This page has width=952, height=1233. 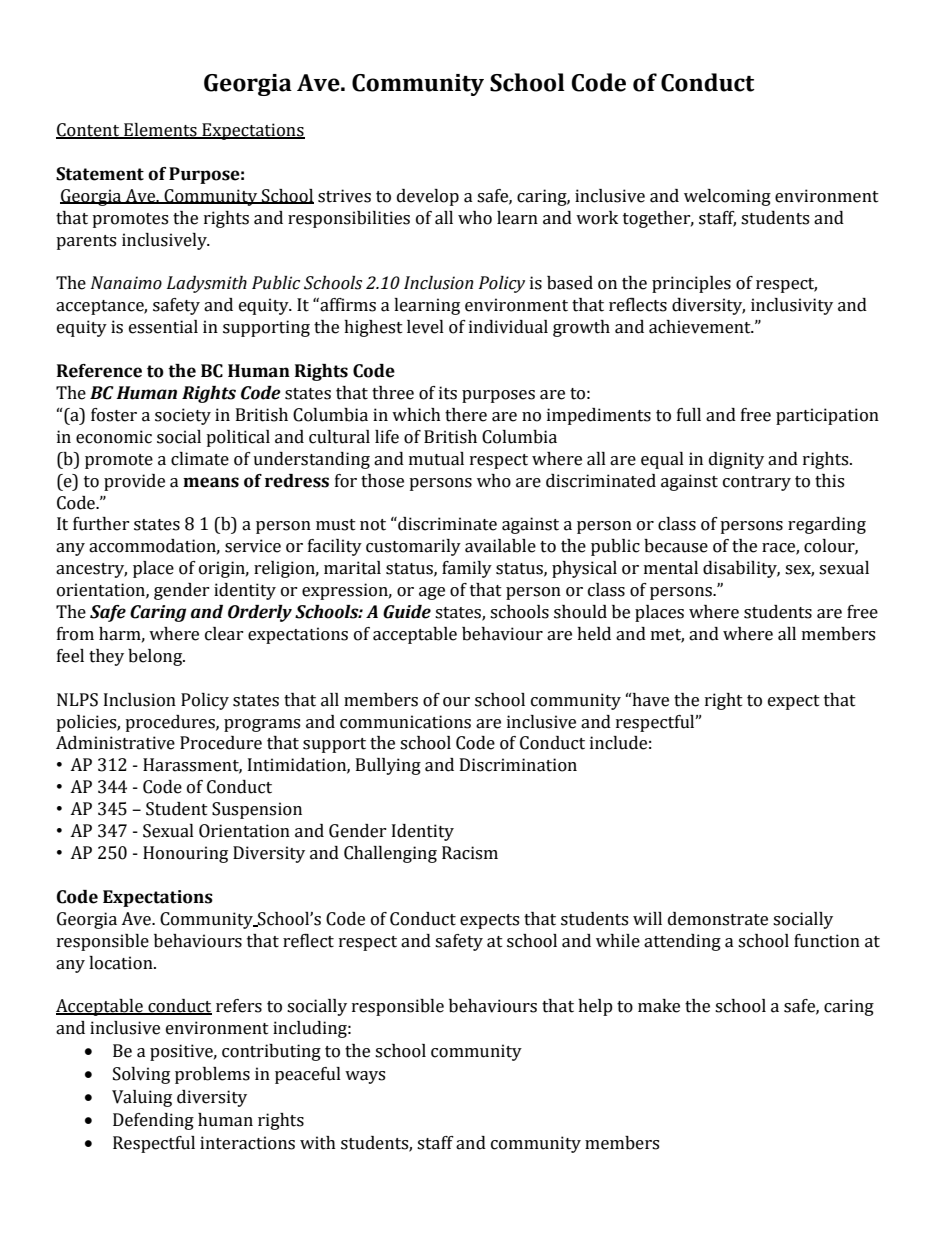 What do you see at coordinates (671, 568) in the page?
I see `mental` at bounding box center [671, 568].
